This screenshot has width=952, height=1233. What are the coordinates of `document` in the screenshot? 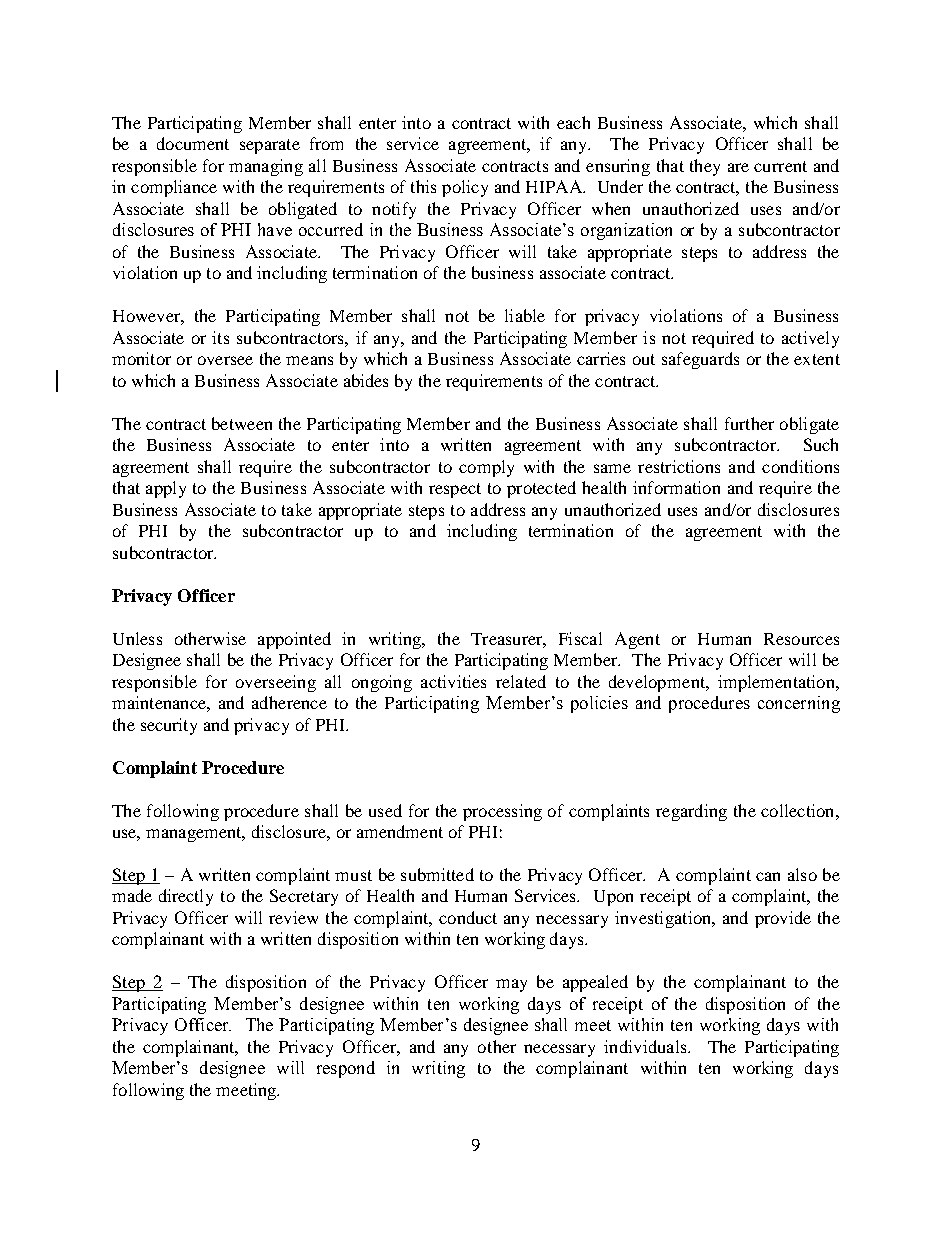 It's located at (193, 143).
